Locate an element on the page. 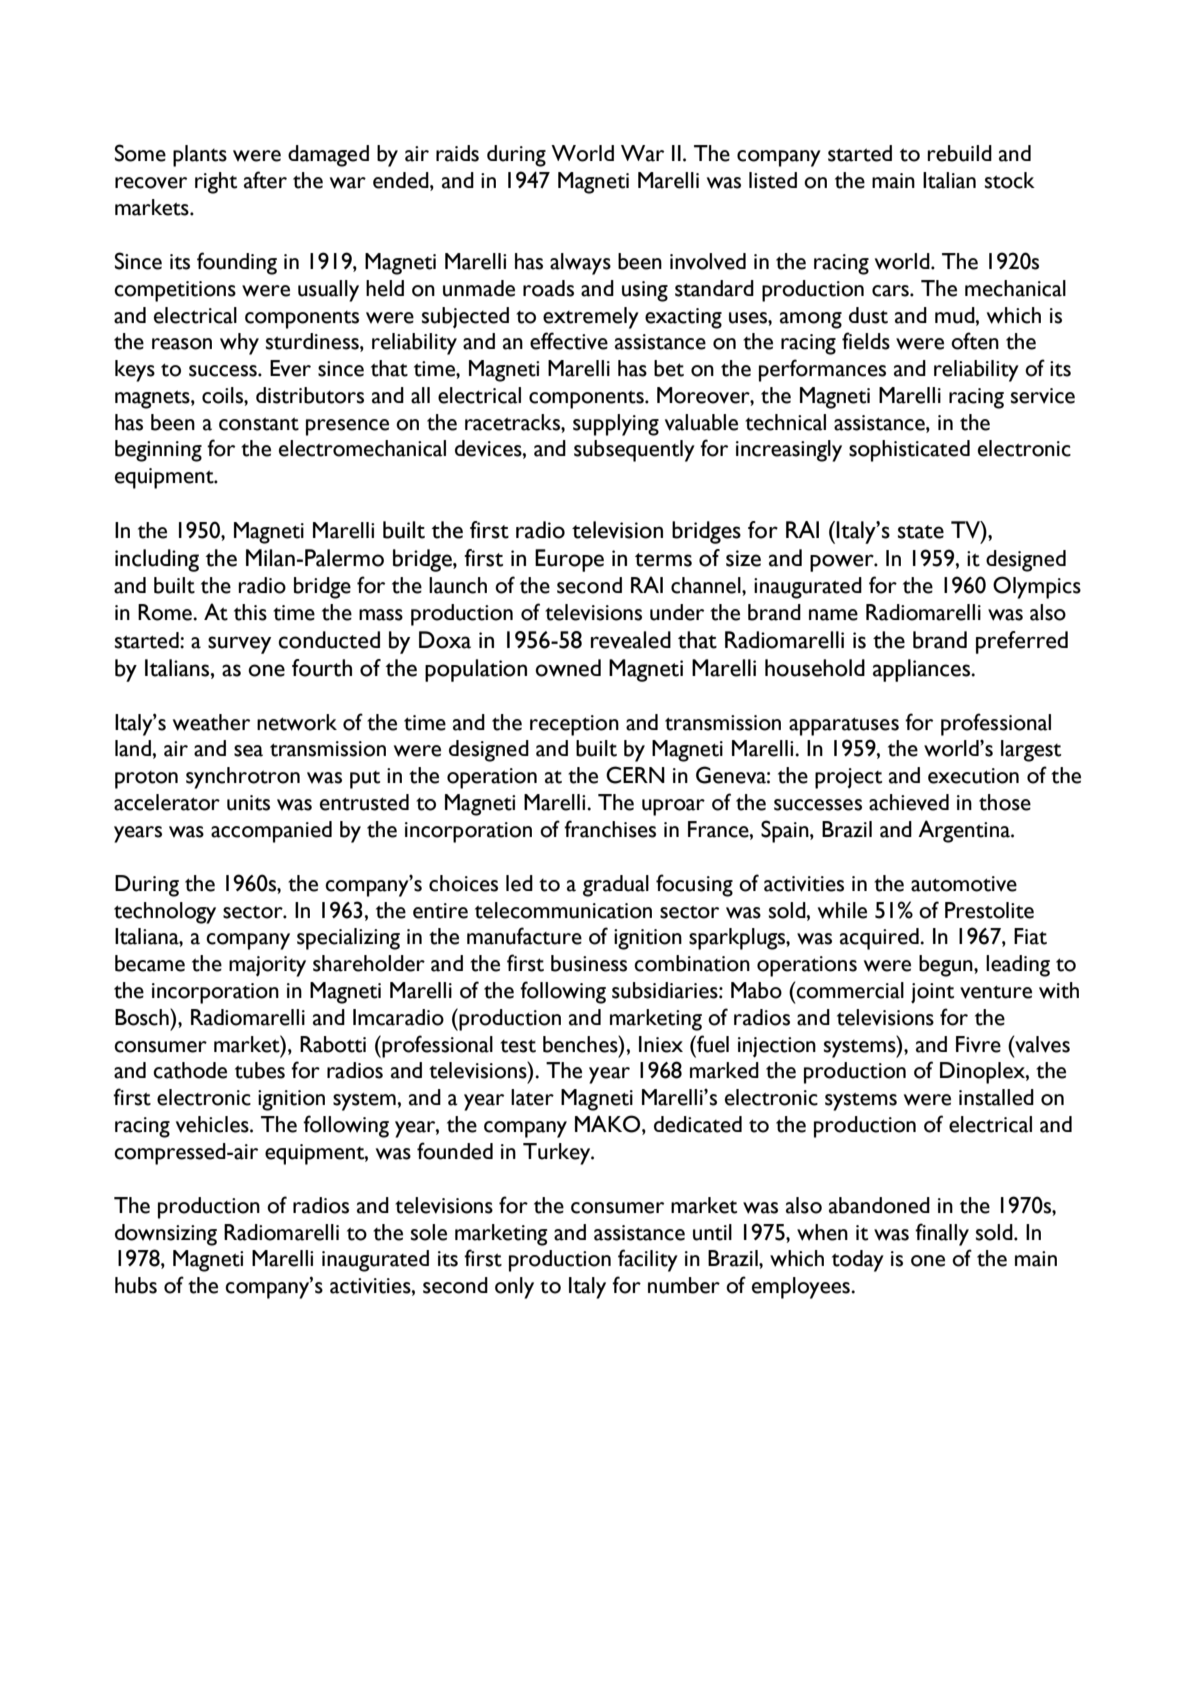 This image has width=1198, height=1694. weather is located at coordinates (211, 722).
